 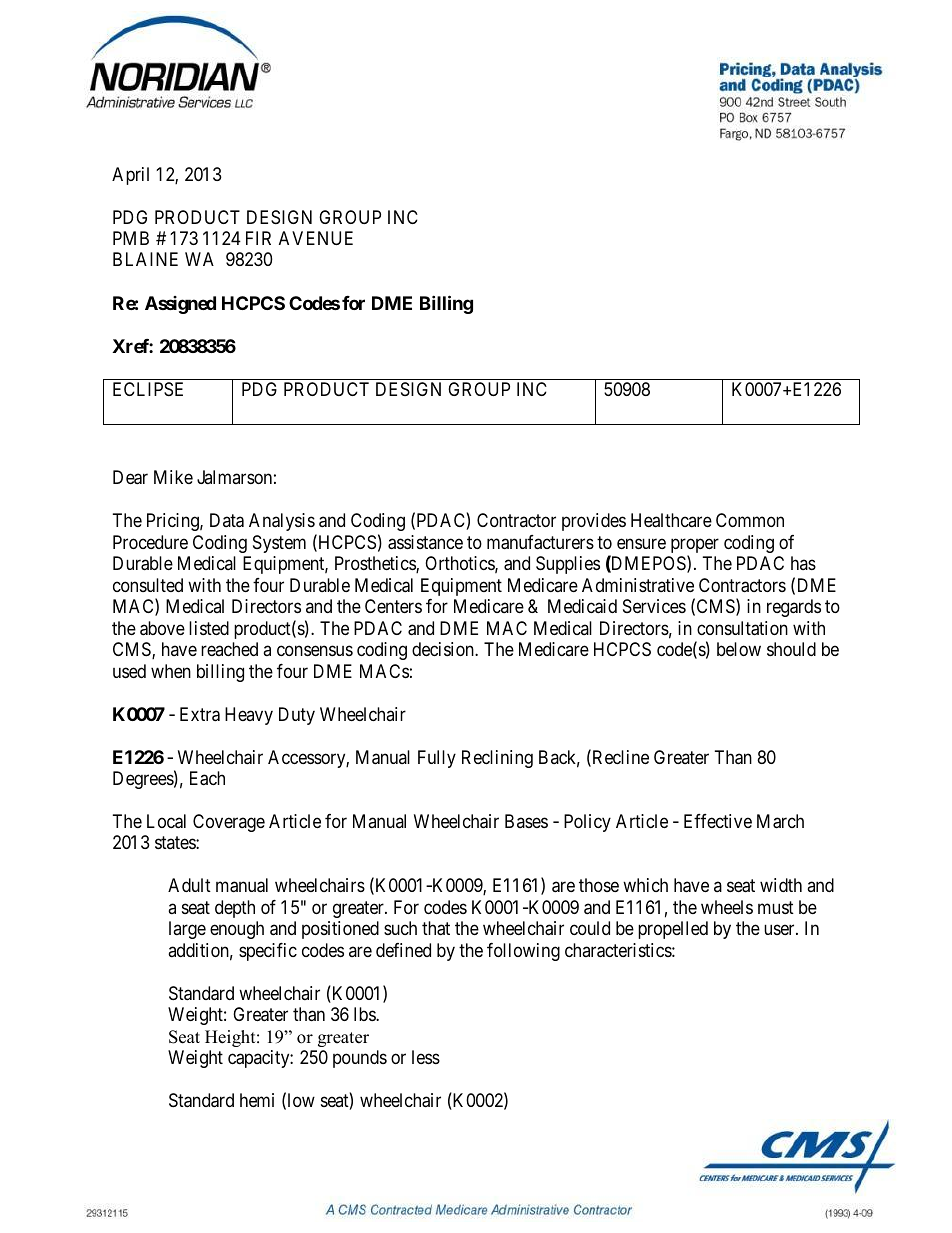 I want to click on Mike, so click(x=173, y=477).
